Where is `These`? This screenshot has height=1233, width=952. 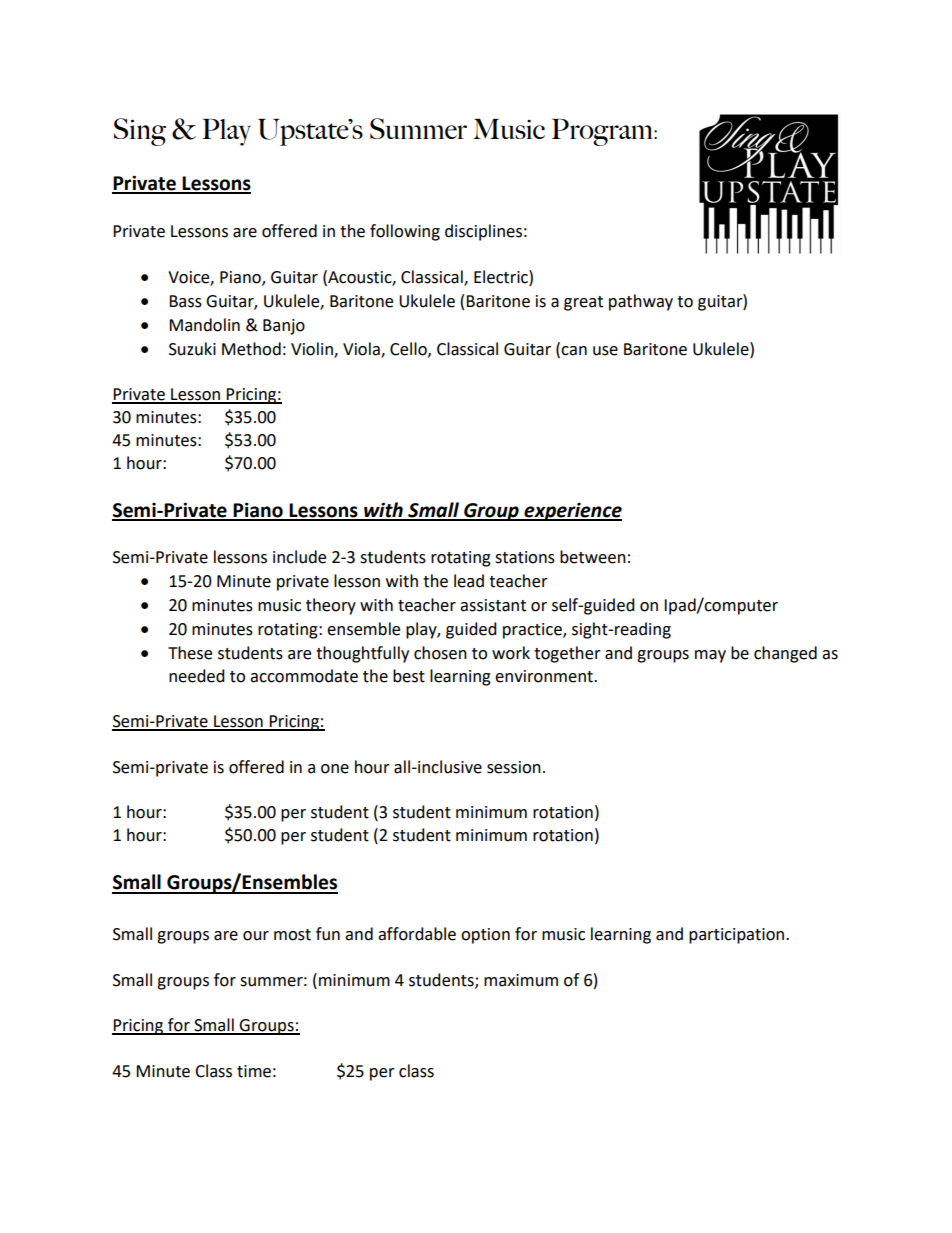
These is located at coordinates (190, 653).
